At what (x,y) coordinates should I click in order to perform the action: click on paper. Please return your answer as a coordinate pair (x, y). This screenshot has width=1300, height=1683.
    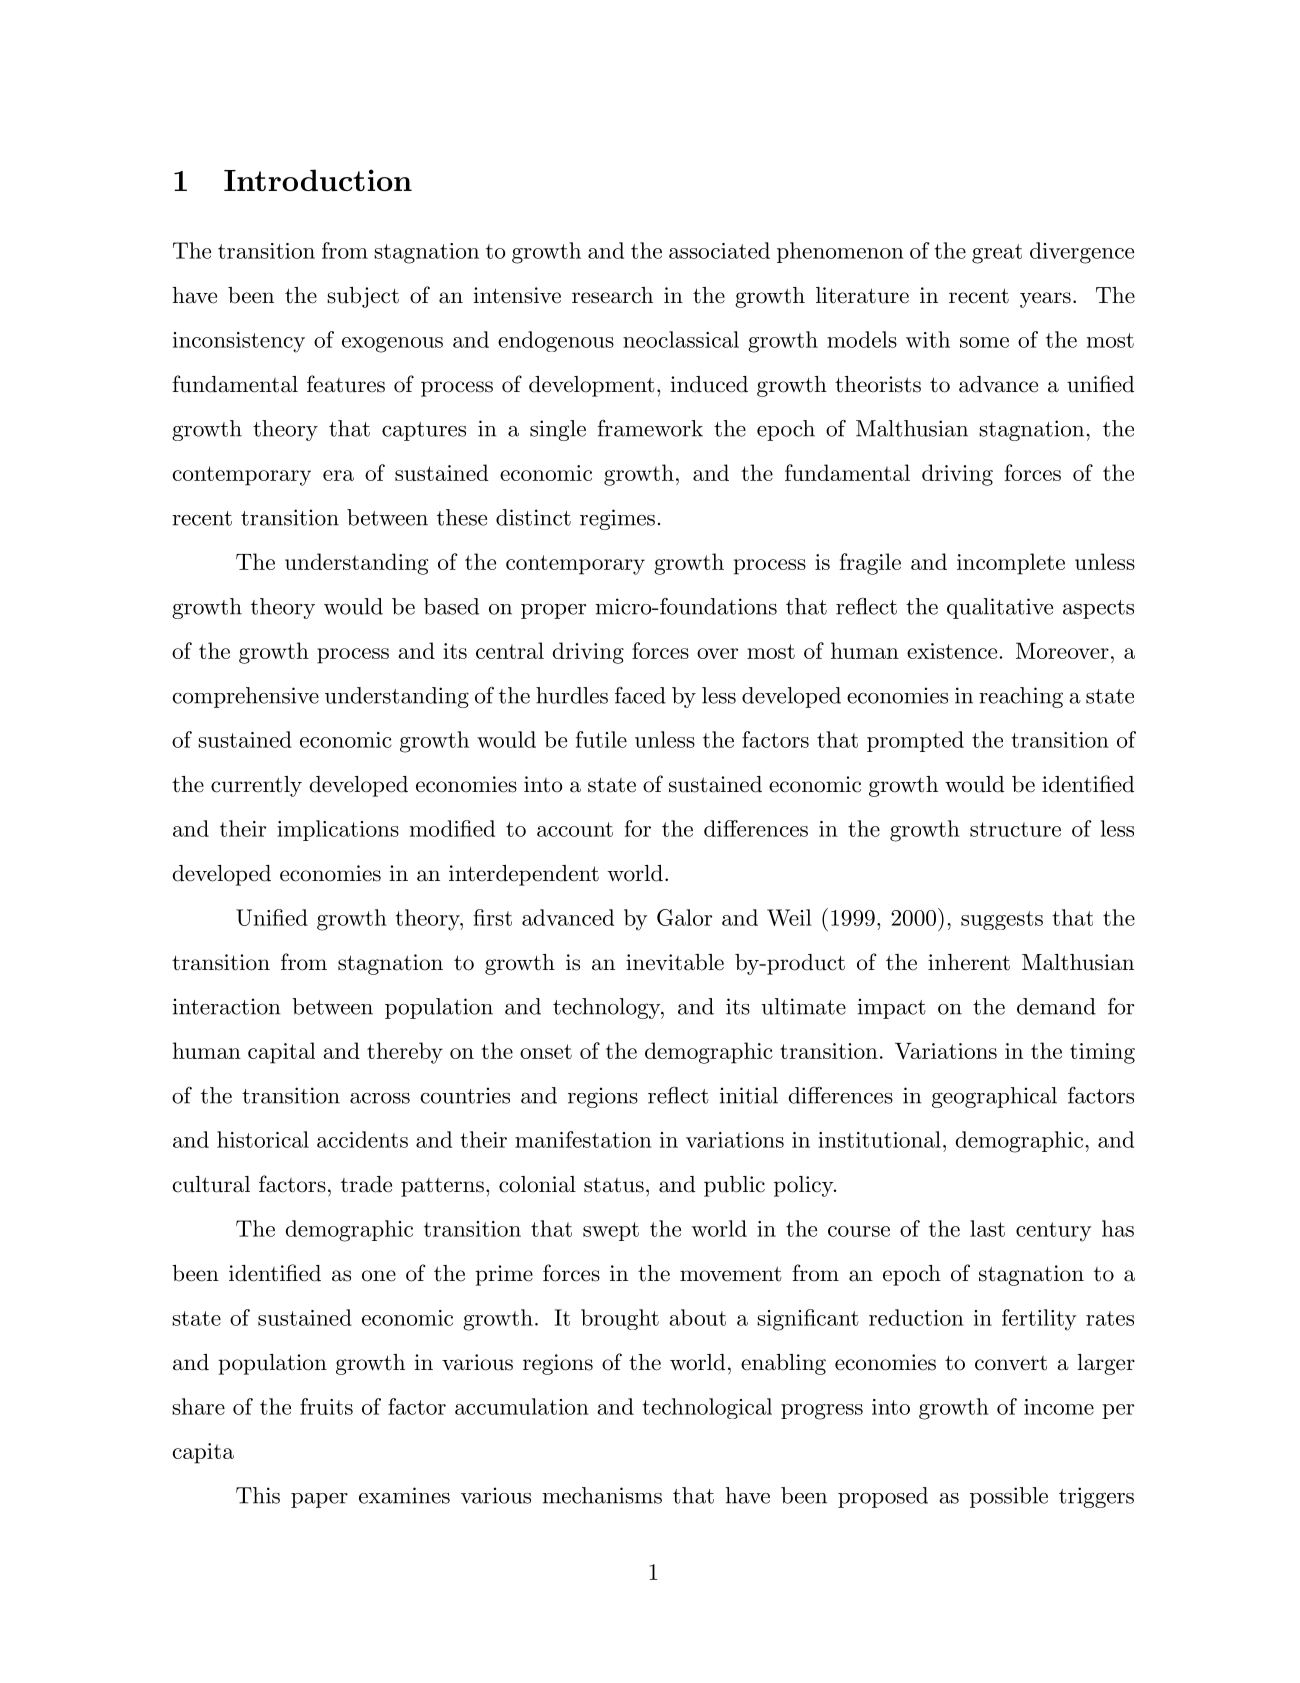
    Looking at the image, I should click on (319, 1500).
